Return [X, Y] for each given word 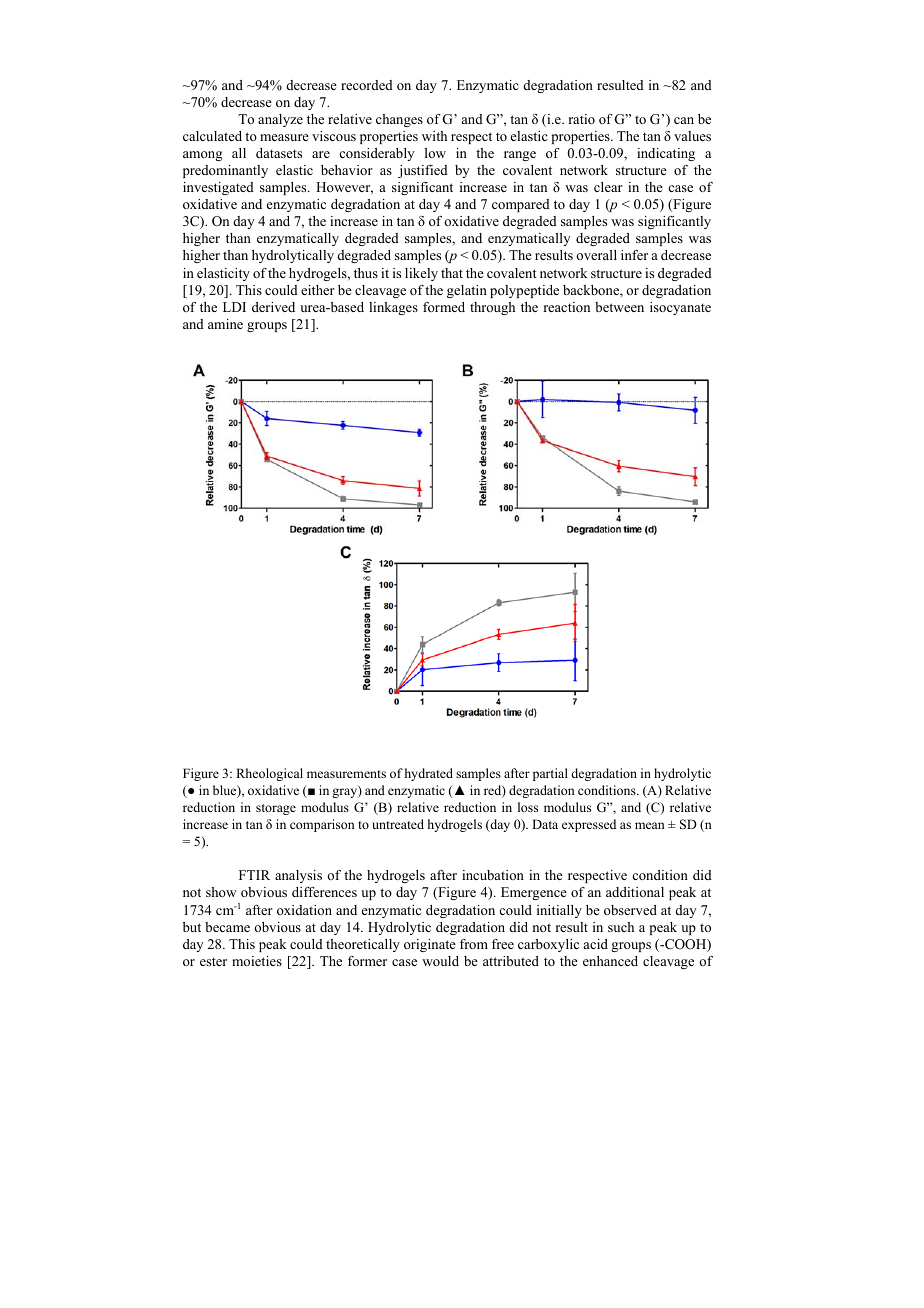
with [434, 136]
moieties [257, 961]
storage [276, 809]
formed [444, 307]
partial [550, 774]
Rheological [269, 774]
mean [650, 825]
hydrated [429, 774]
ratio [582, 119]
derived [273, 307]
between [619, 307]
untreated [398, 824]
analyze [280, 120]
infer [634, 255]
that [452, 273]
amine [225, 324]
